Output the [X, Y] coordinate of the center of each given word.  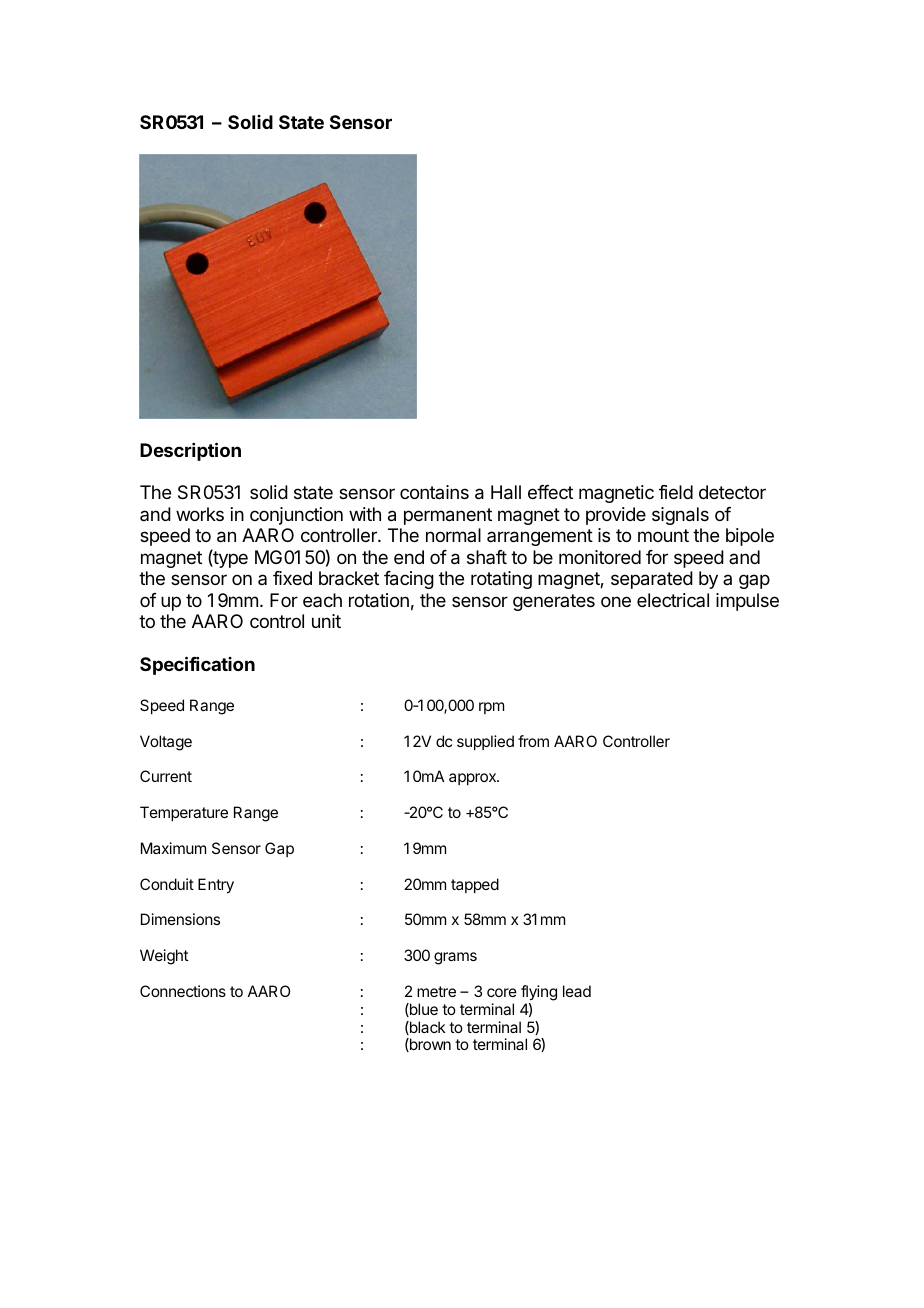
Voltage [166, 743]
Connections [183, 991]
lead [577, 991]
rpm [491, 708]
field [676, 492]
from [533, 741]
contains [434, 492]
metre [436, 991]
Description [190, 451]
